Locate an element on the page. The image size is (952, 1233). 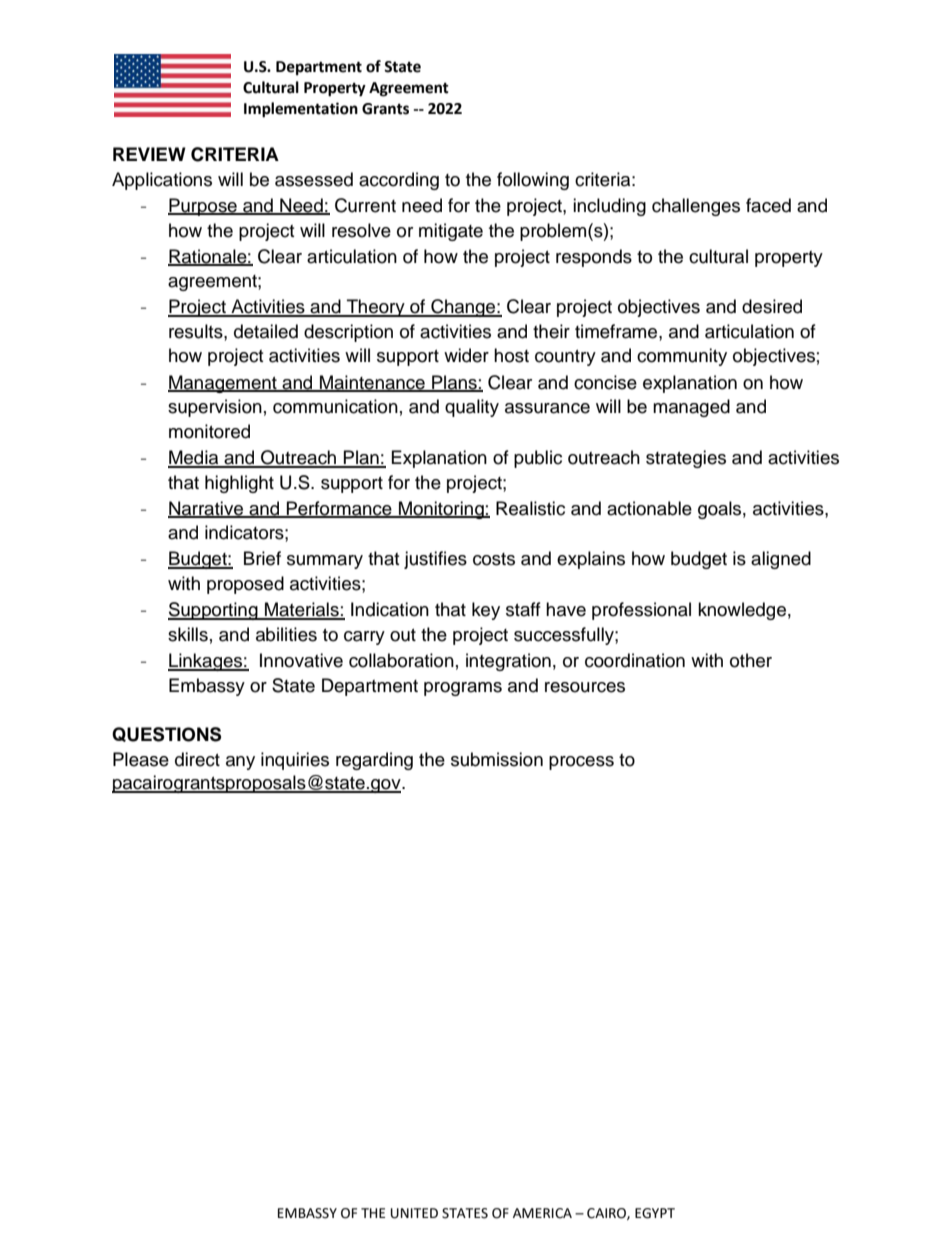
submission is located at coordinates (497, 759).
